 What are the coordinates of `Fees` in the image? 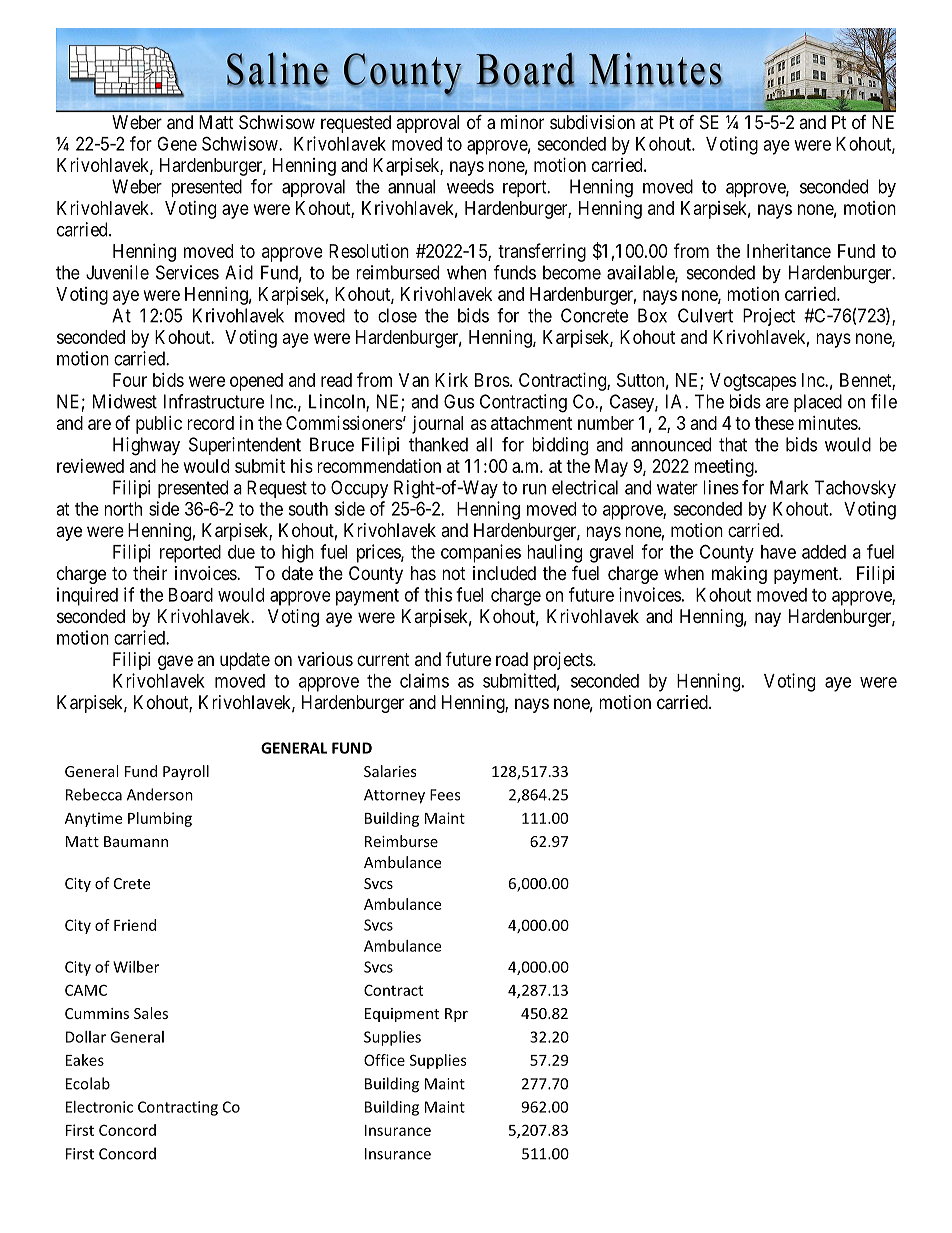 It's located at (445, 795).
